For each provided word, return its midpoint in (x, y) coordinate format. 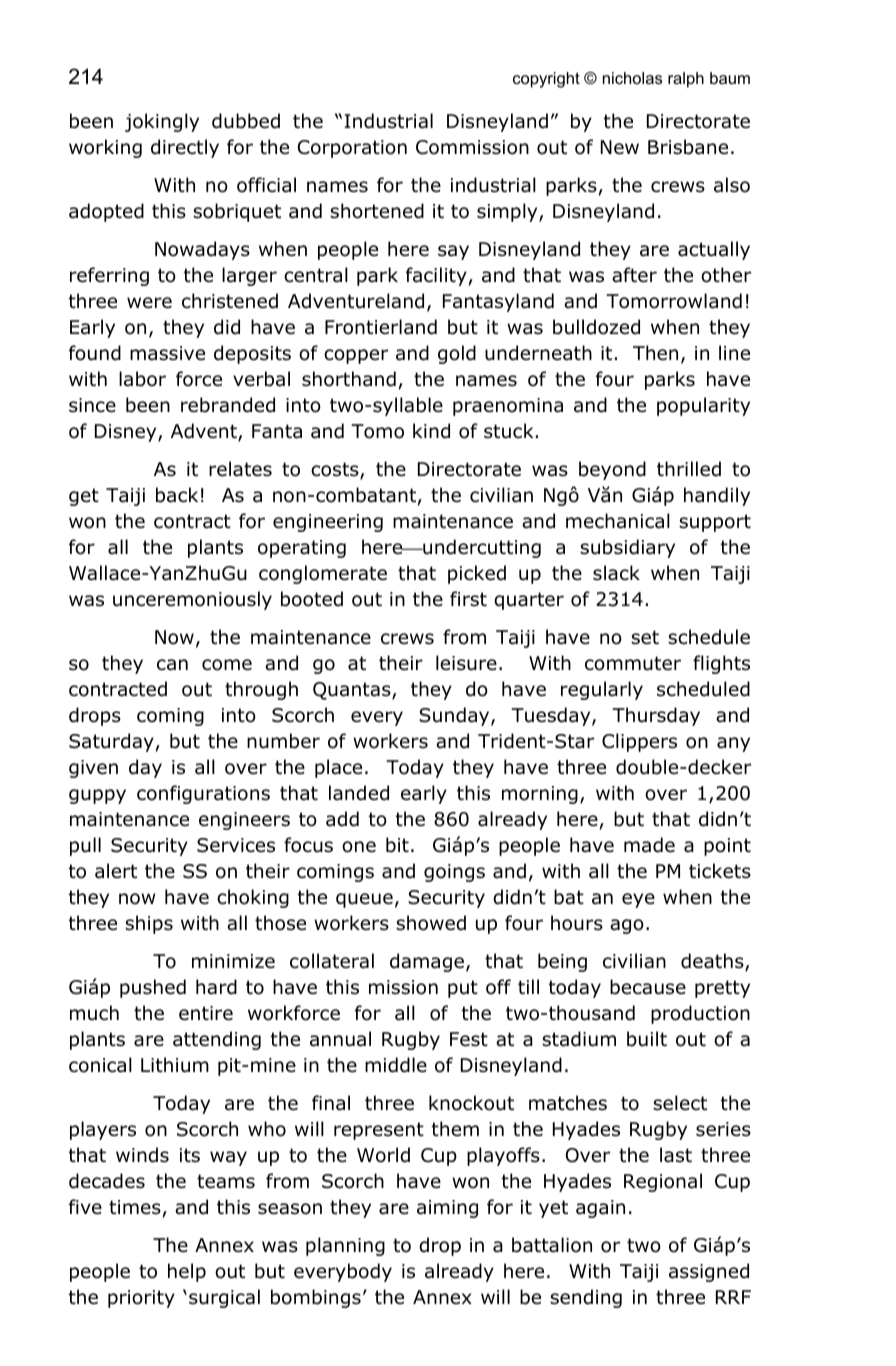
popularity (703, 406)
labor (142, 379)
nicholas (632, 78)
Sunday (455, 716)
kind (431, 431)
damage (427, 962)
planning (345, 1246)
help (187, 1272)
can (172, 665)
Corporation (352, 149)
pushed (153, 988)
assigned (709, 1272)
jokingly (162, 122)
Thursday (656, 716)
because (648, 987)
